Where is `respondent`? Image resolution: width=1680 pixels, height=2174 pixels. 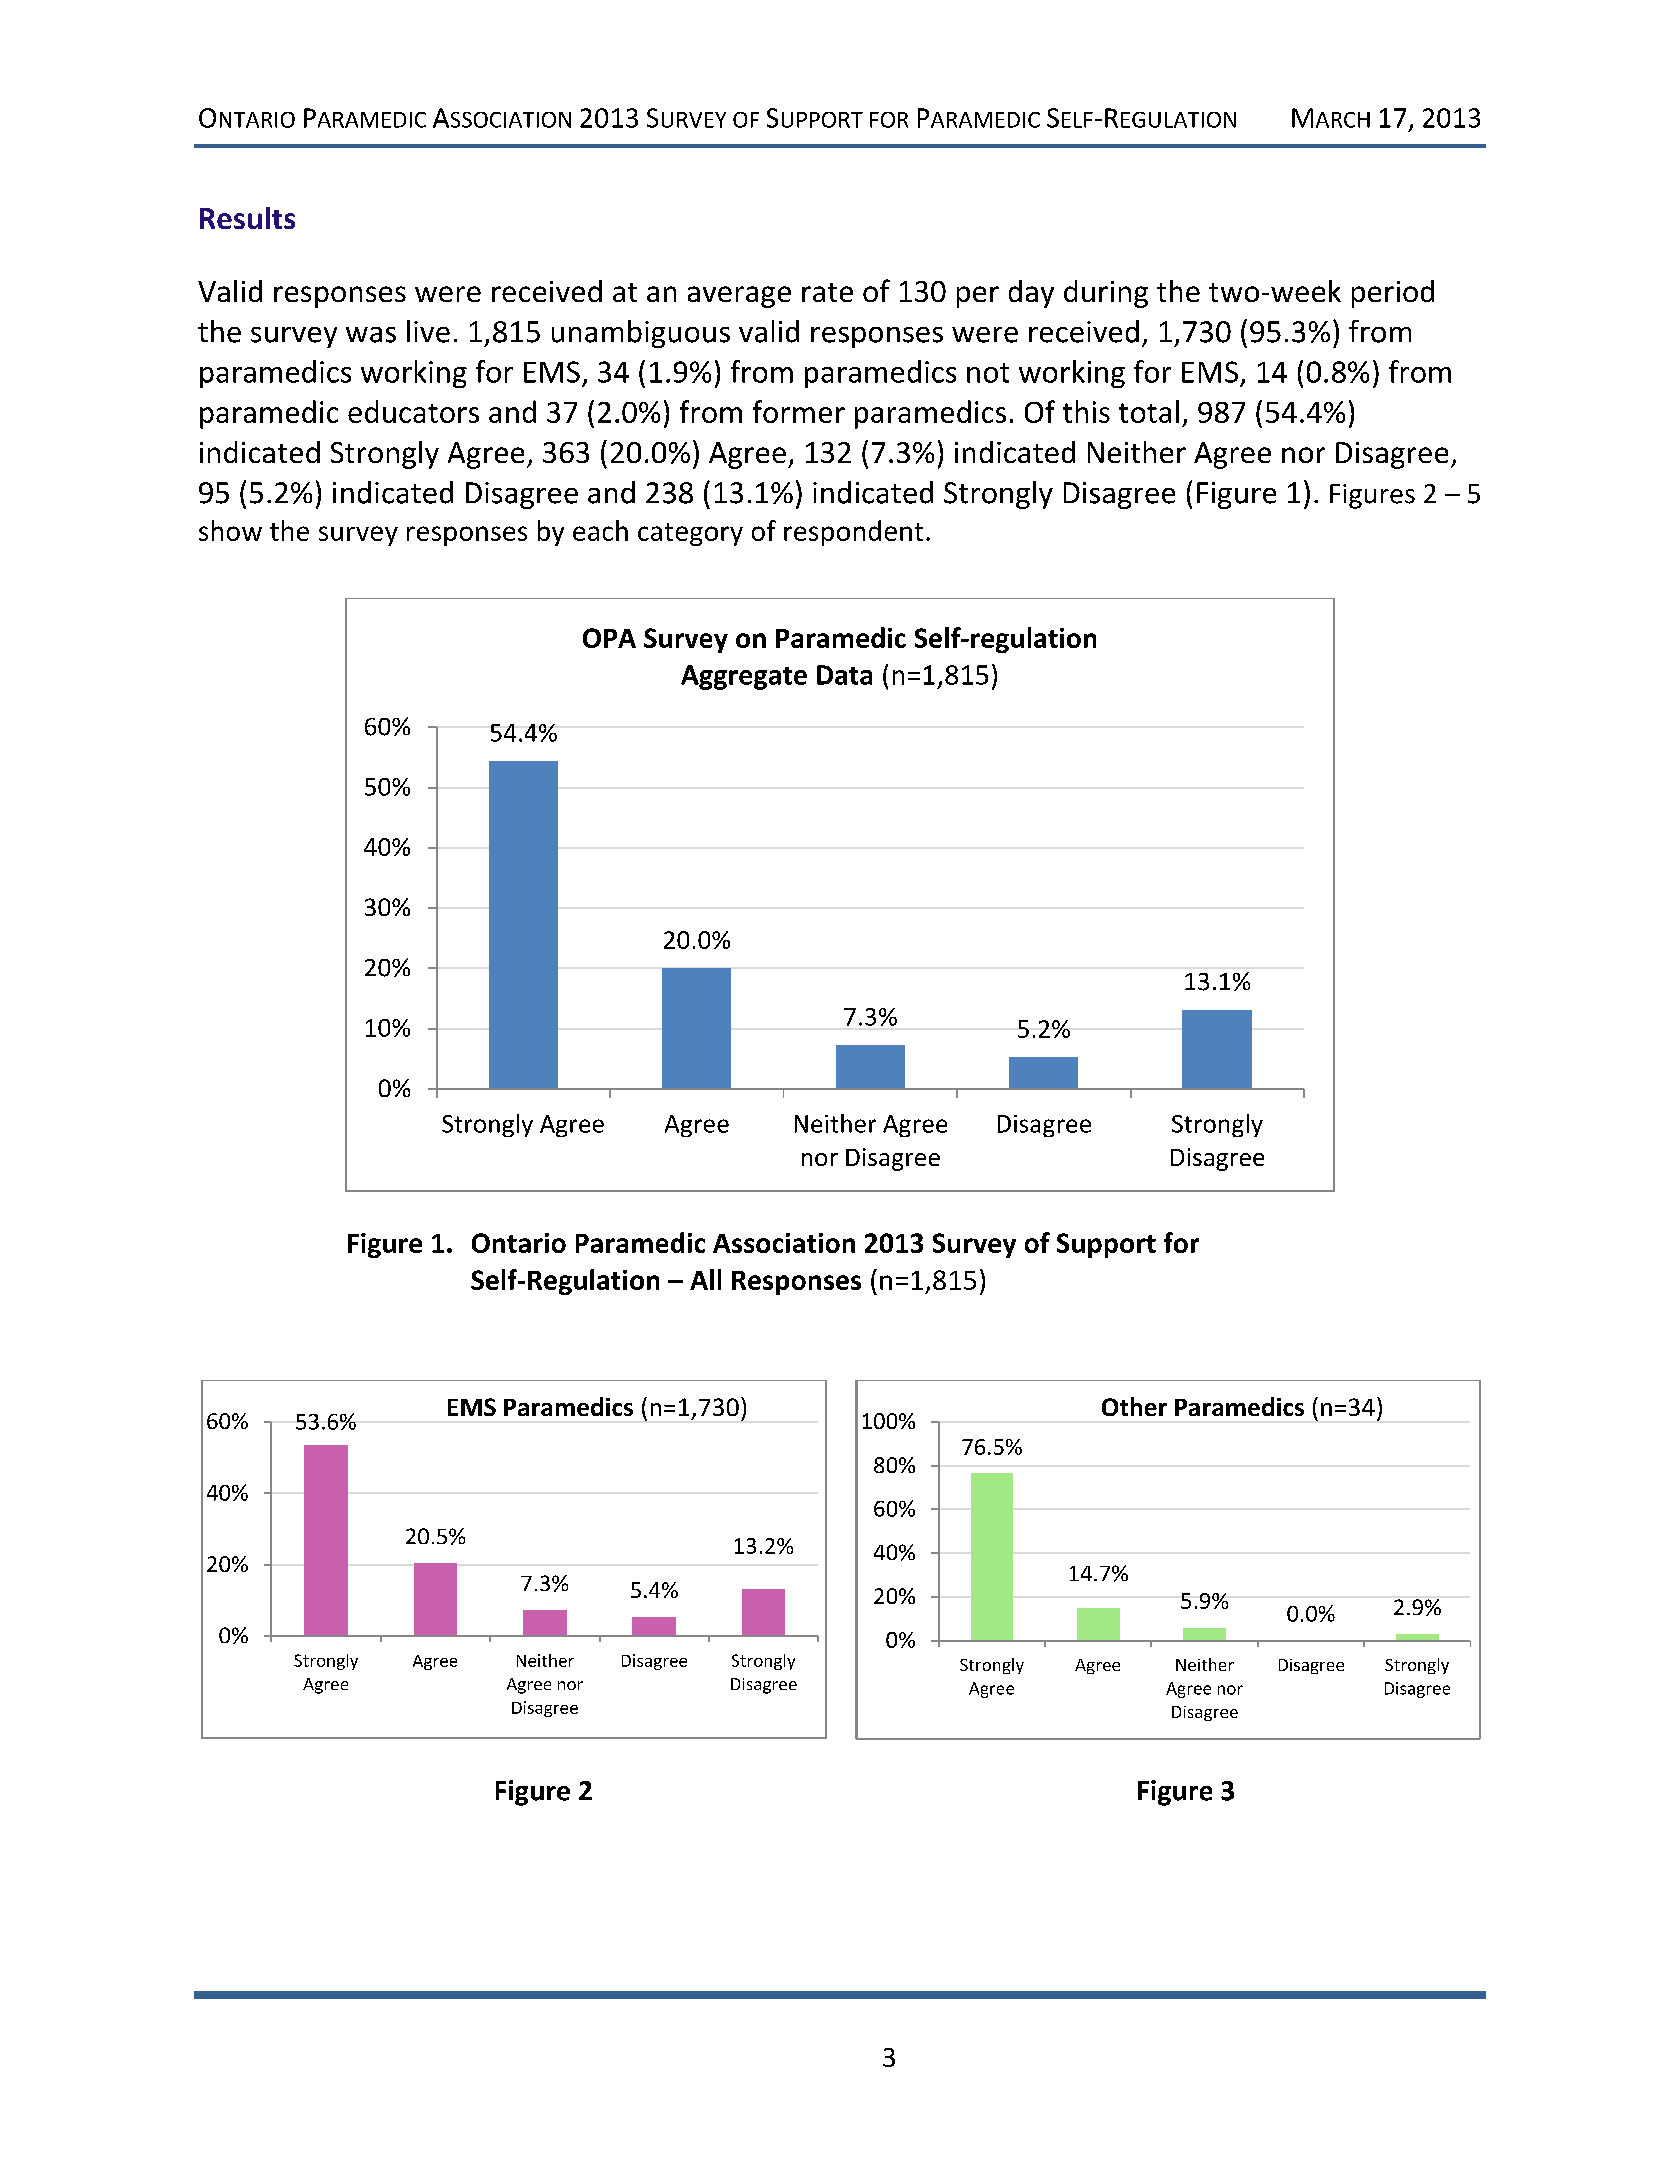 respondent is located at coordinates (853, 533).
